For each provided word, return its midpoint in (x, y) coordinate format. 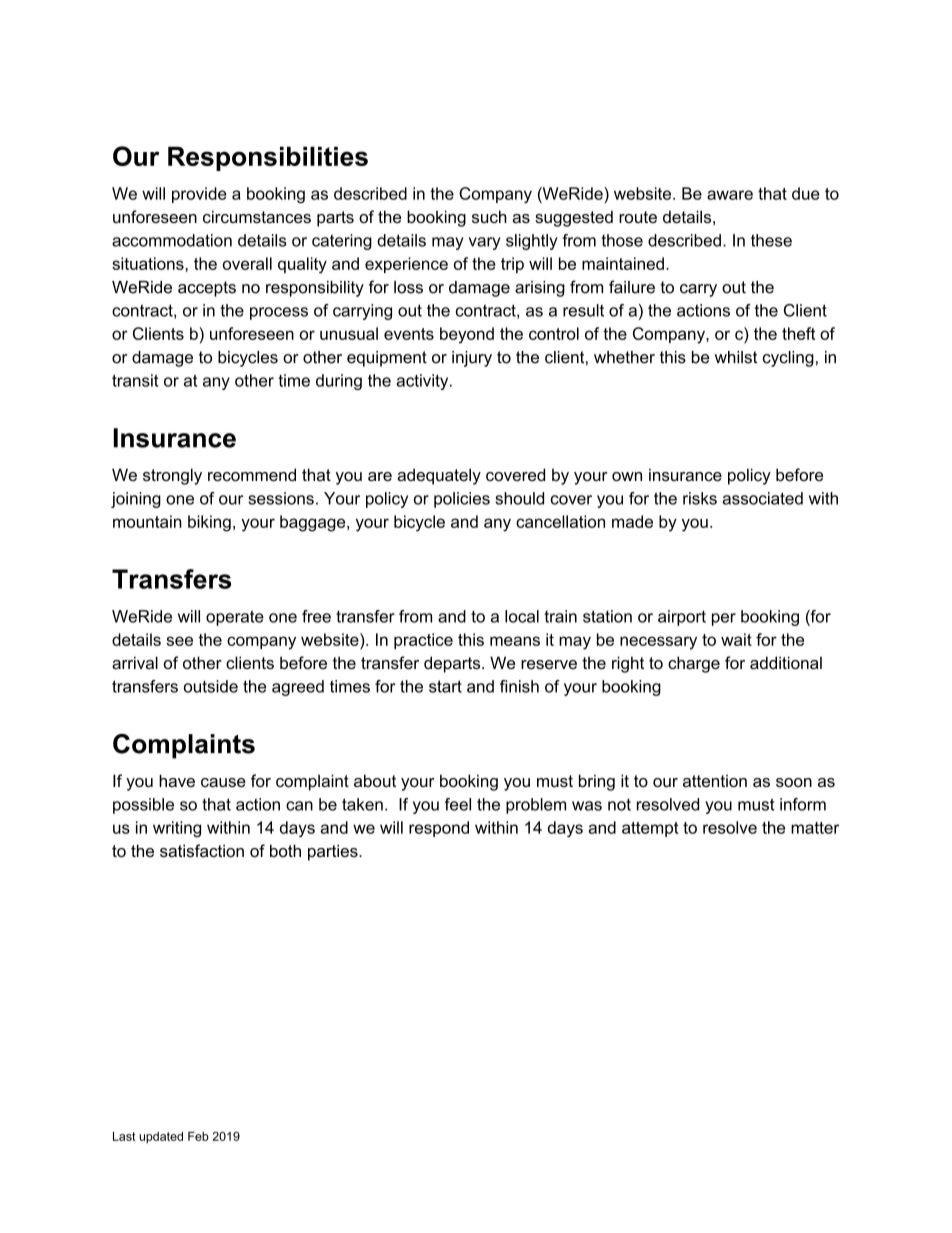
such (489, 216)
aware (730, 195)
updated (161, 1137)
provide (199, 195)
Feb (198, 1136)
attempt (650, 829)
